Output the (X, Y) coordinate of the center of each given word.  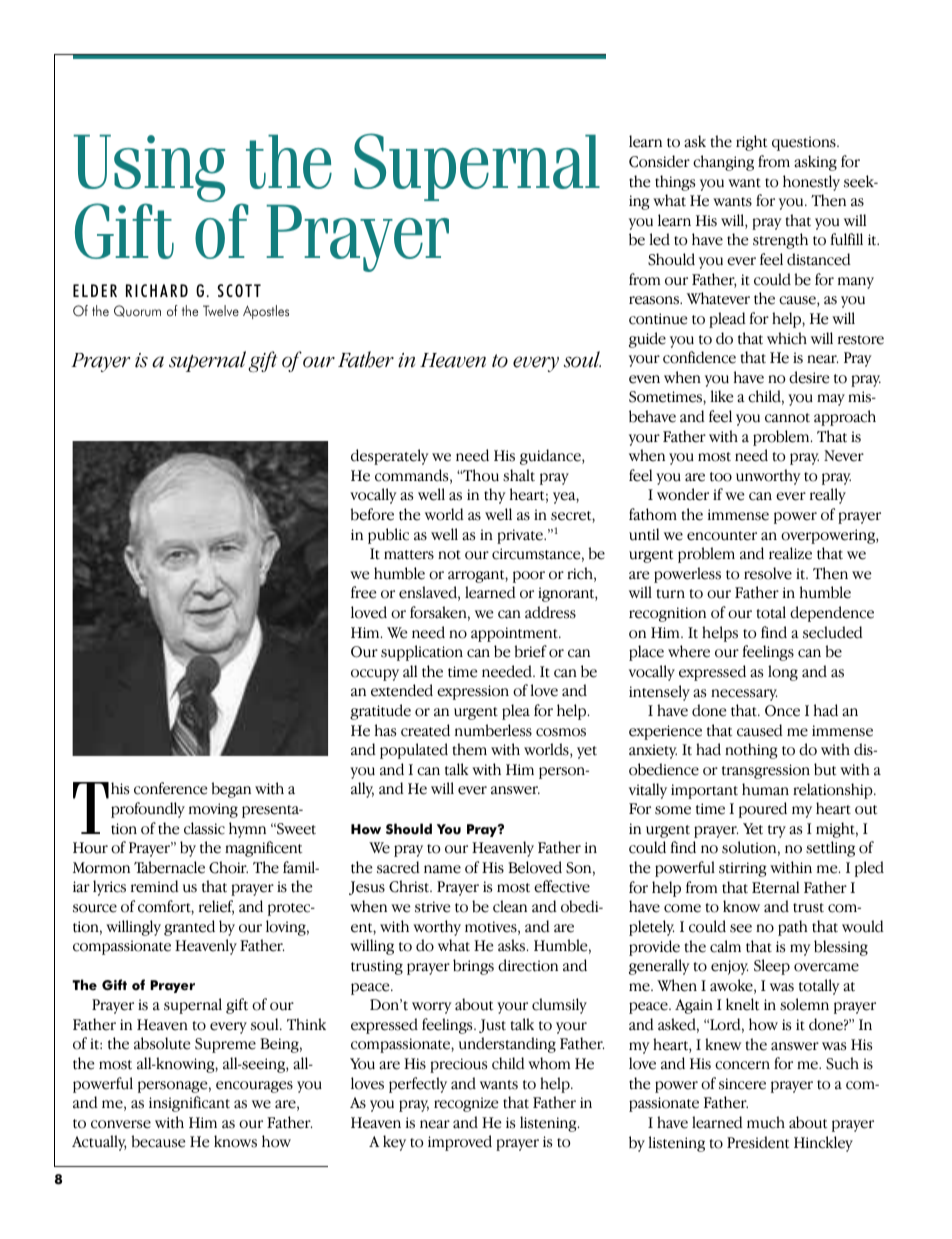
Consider (659, 161)
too (721, 477)
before (372, 514)
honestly (811, 183)
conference (171, 788)
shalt (519, 475)
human (765, 789)
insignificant (189, 1104)
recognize (466, 1104)
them (470, 749)
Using (149, 169)
